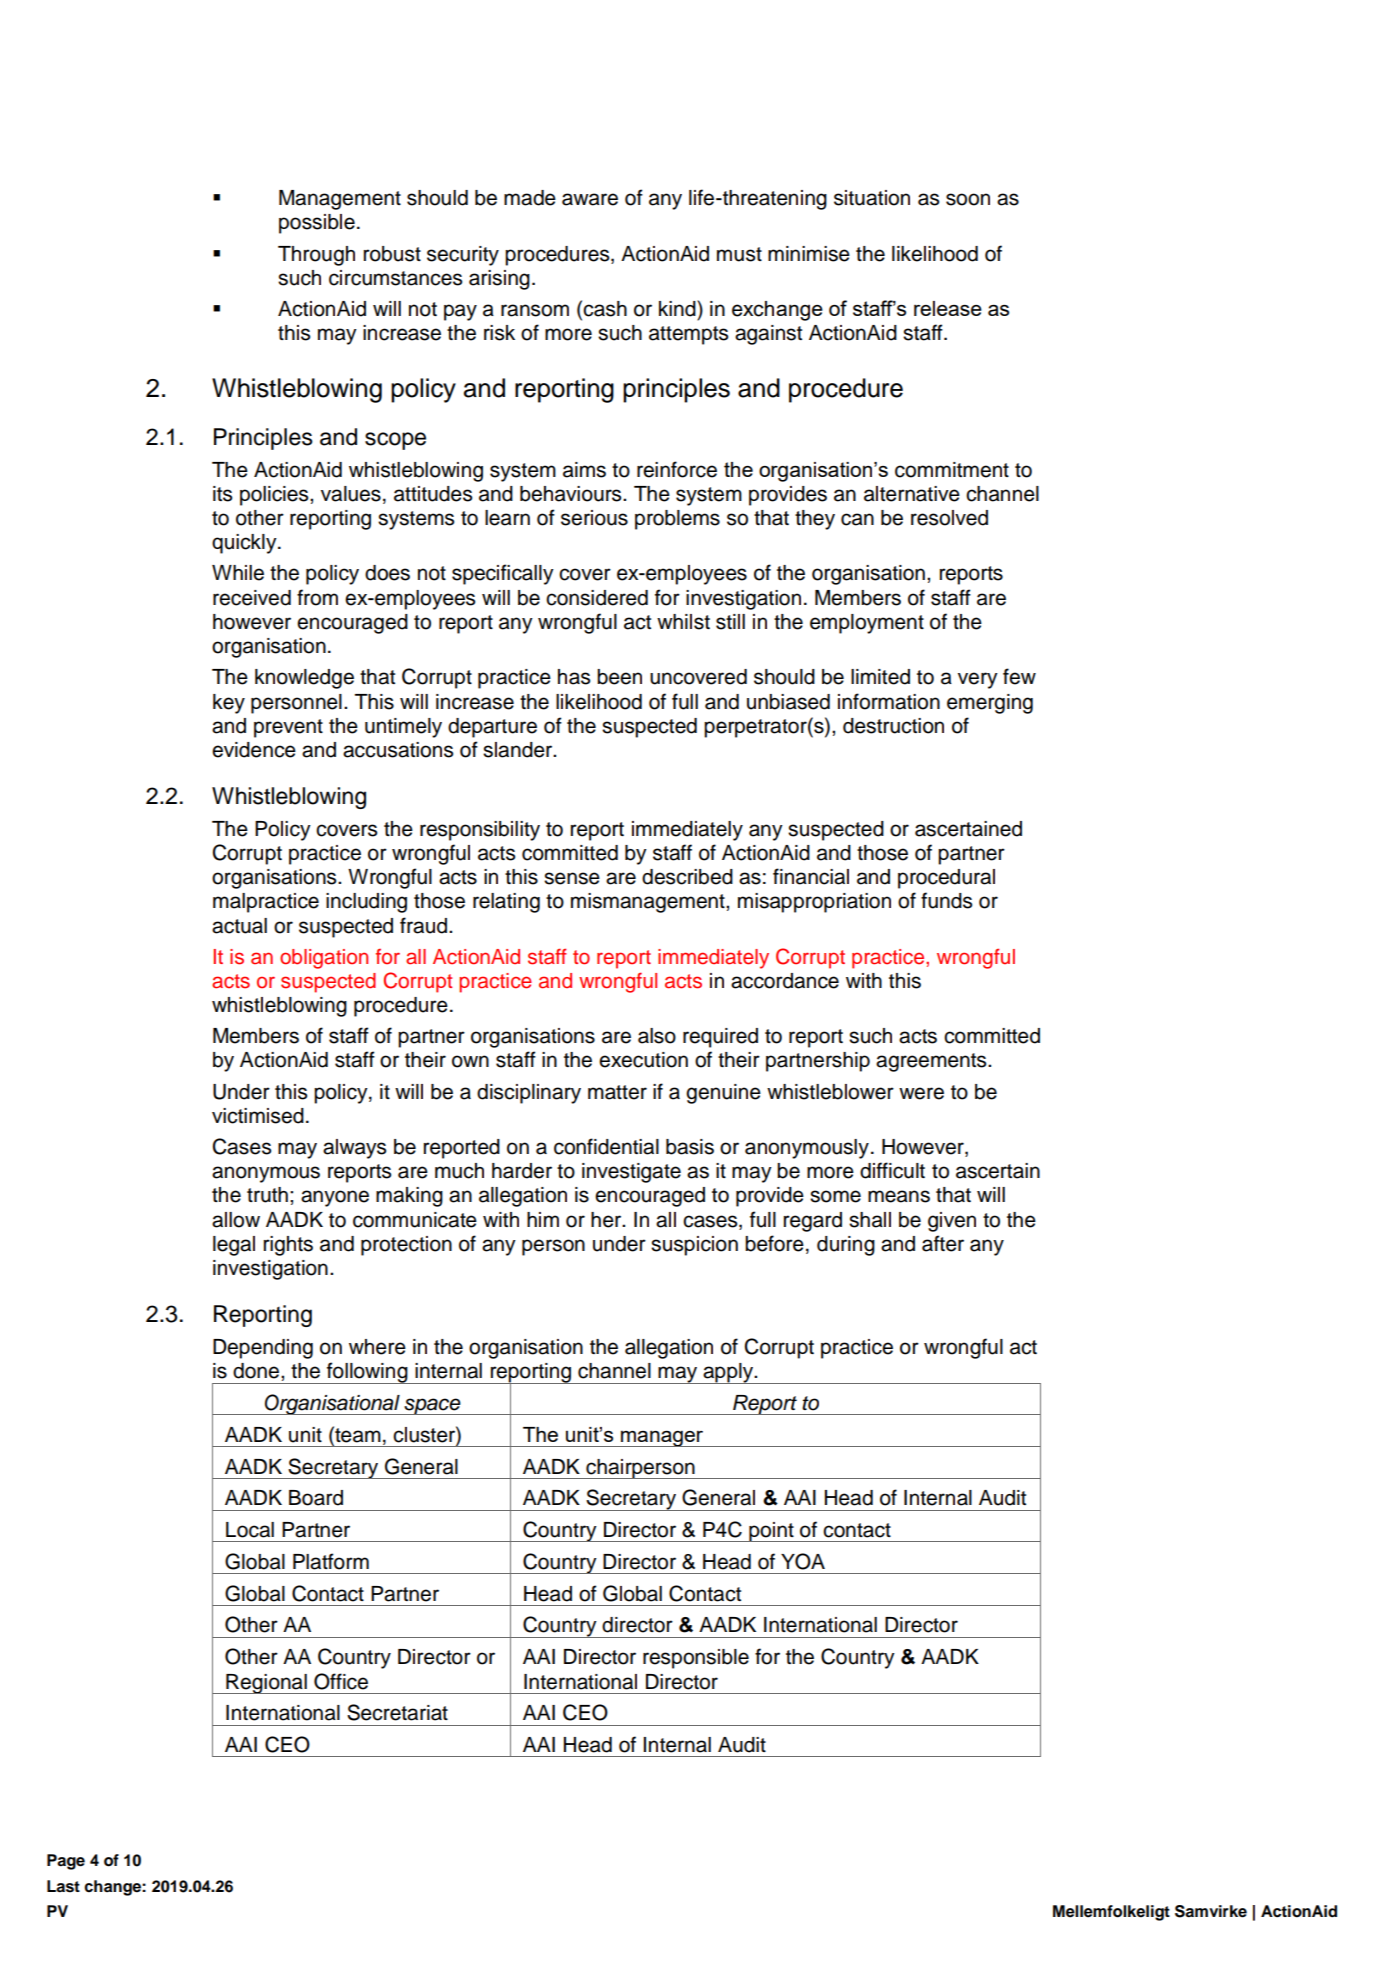 This document has height=1967, width=1391. Describe the element at coordinates (258, 1116) in the document. I see `victimised` at that location.
